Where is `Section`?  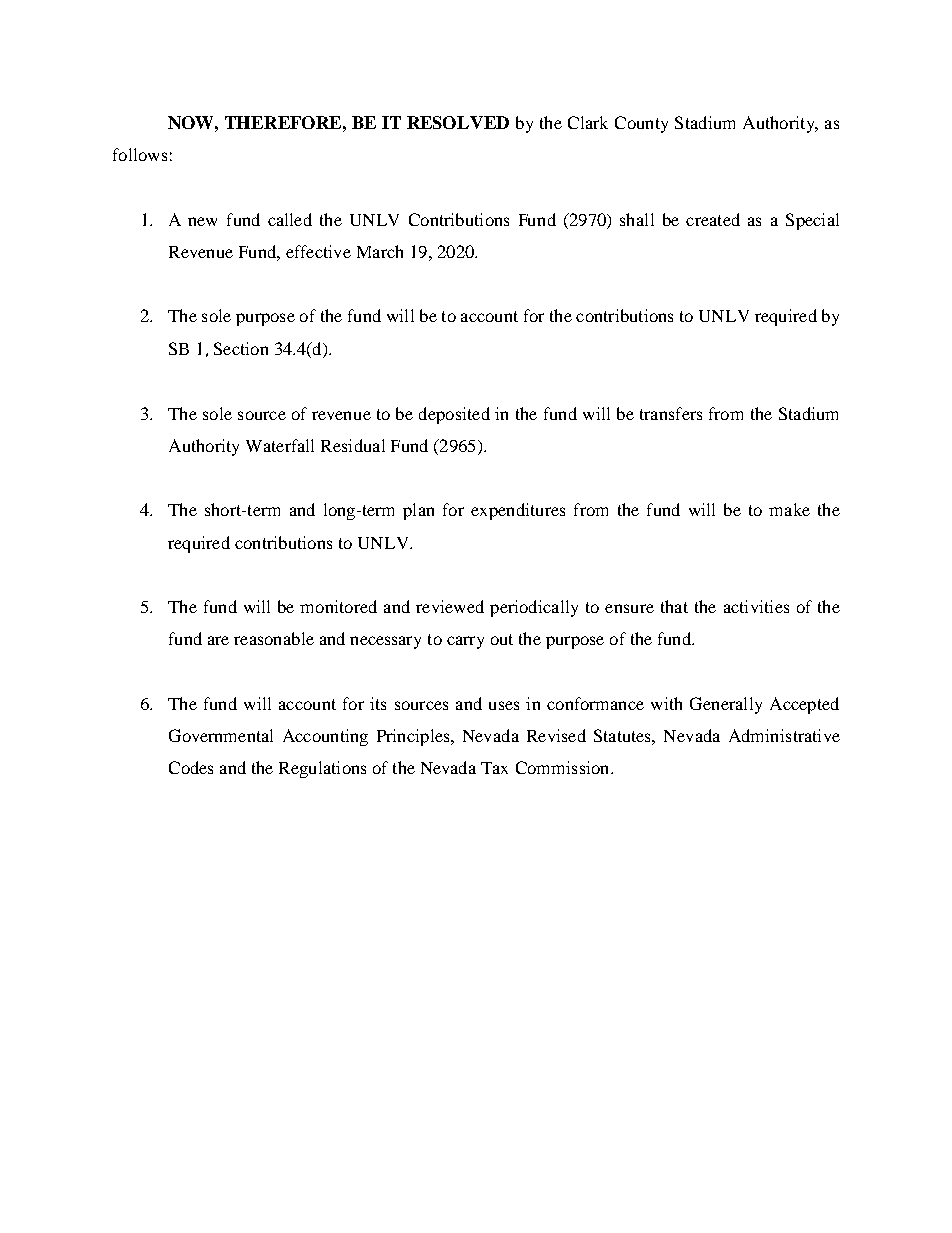
Section is located at coordinates (241, 348).
